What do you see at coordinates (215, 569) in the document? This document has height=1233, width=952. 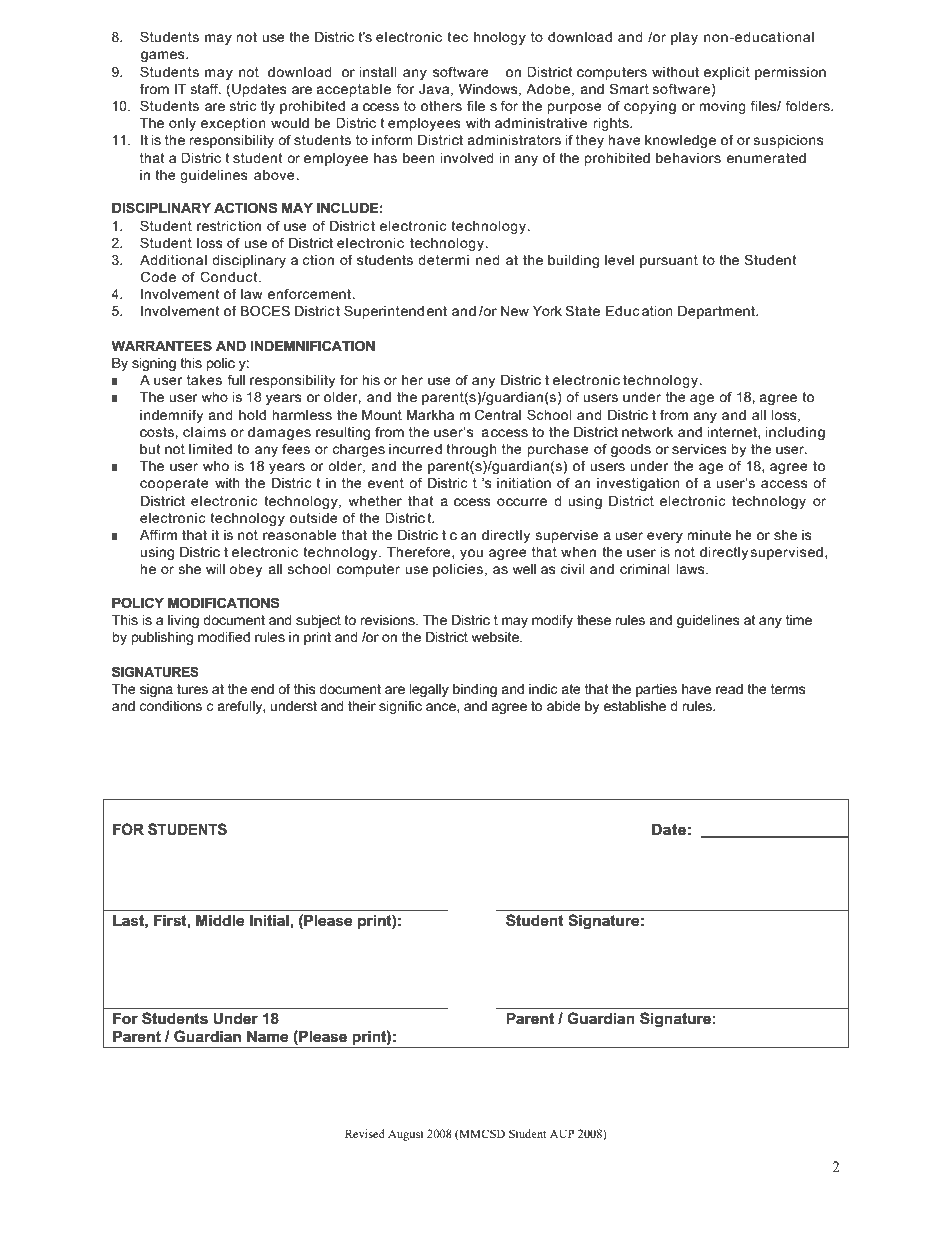 I see `will` at bounding box center [215, 569].
